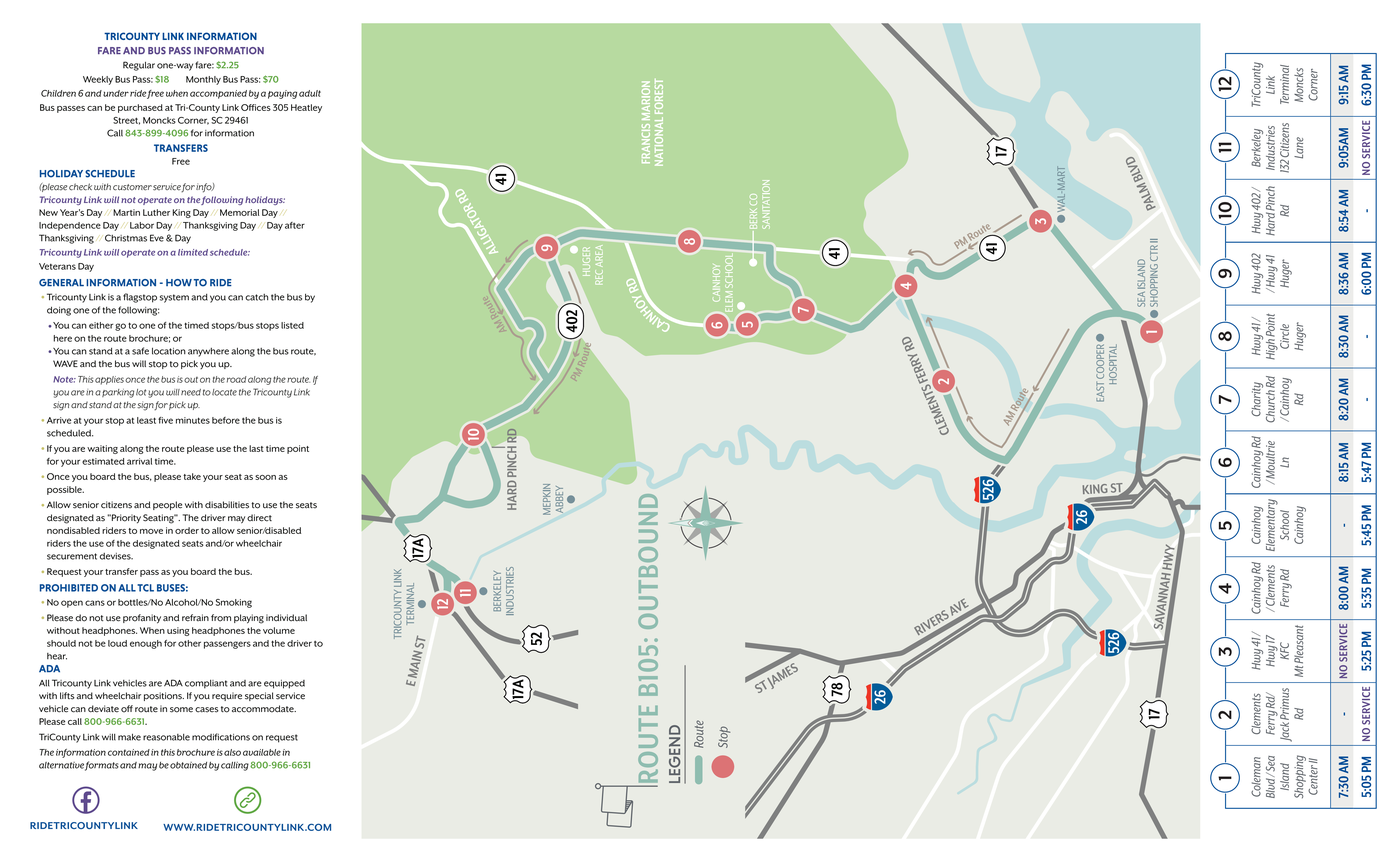 This screenshot has width=1400, height=862. Describe the element at coordinates (282, 94) in the screenshot. I see `paying` at that location.
